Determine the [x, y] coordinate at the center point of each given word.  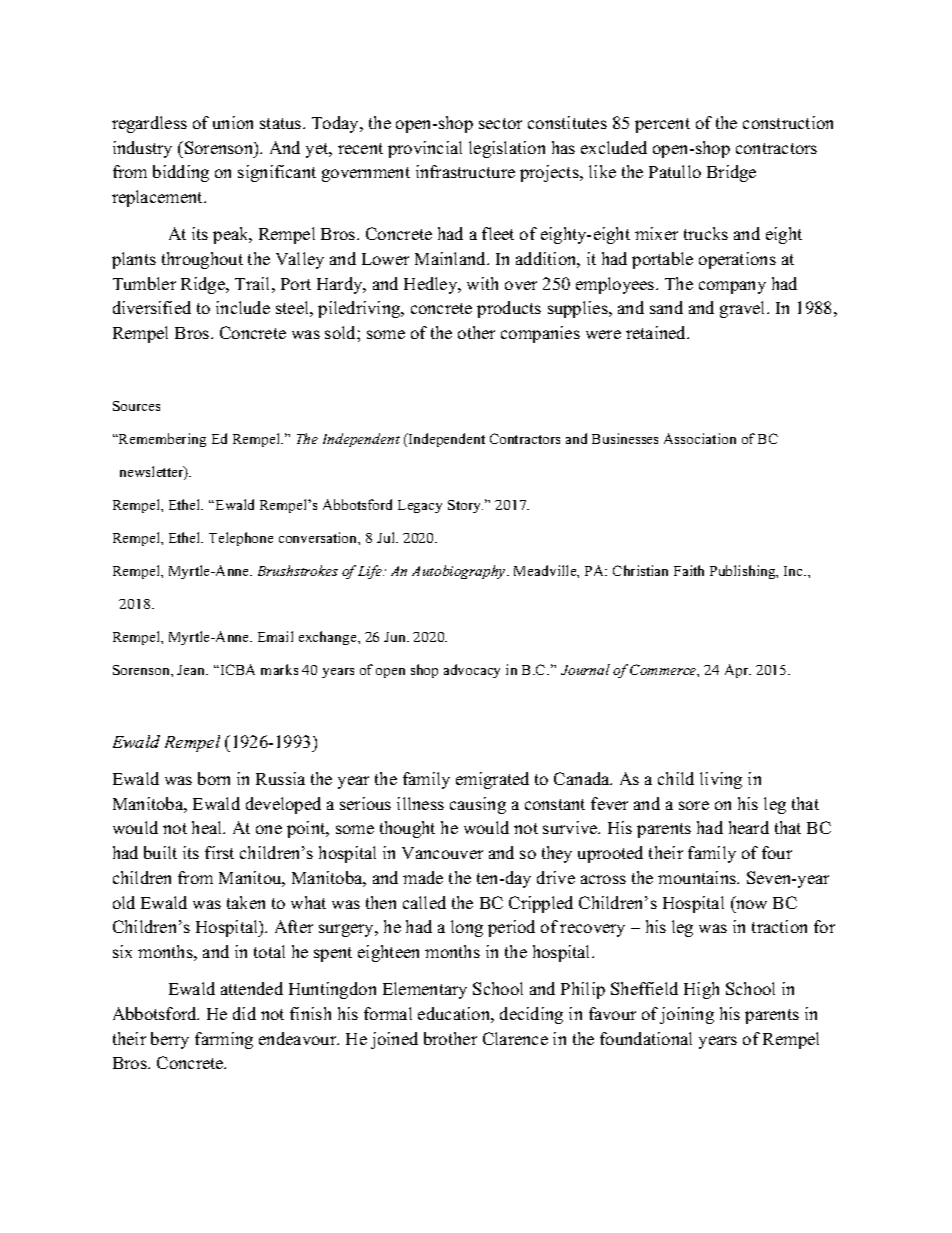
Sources [136, 406]
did [244, 1013]
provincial [425, 149]
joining [687, 1015]
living [721, 780]
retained [657, 332]
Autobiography [460, 572]
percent [662, 125]
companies [540, 334]
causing [478, 805]
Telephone [241, 539]
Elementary [425, 990]
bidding [181, 173]
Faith [689, 570]
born [214, 778]
